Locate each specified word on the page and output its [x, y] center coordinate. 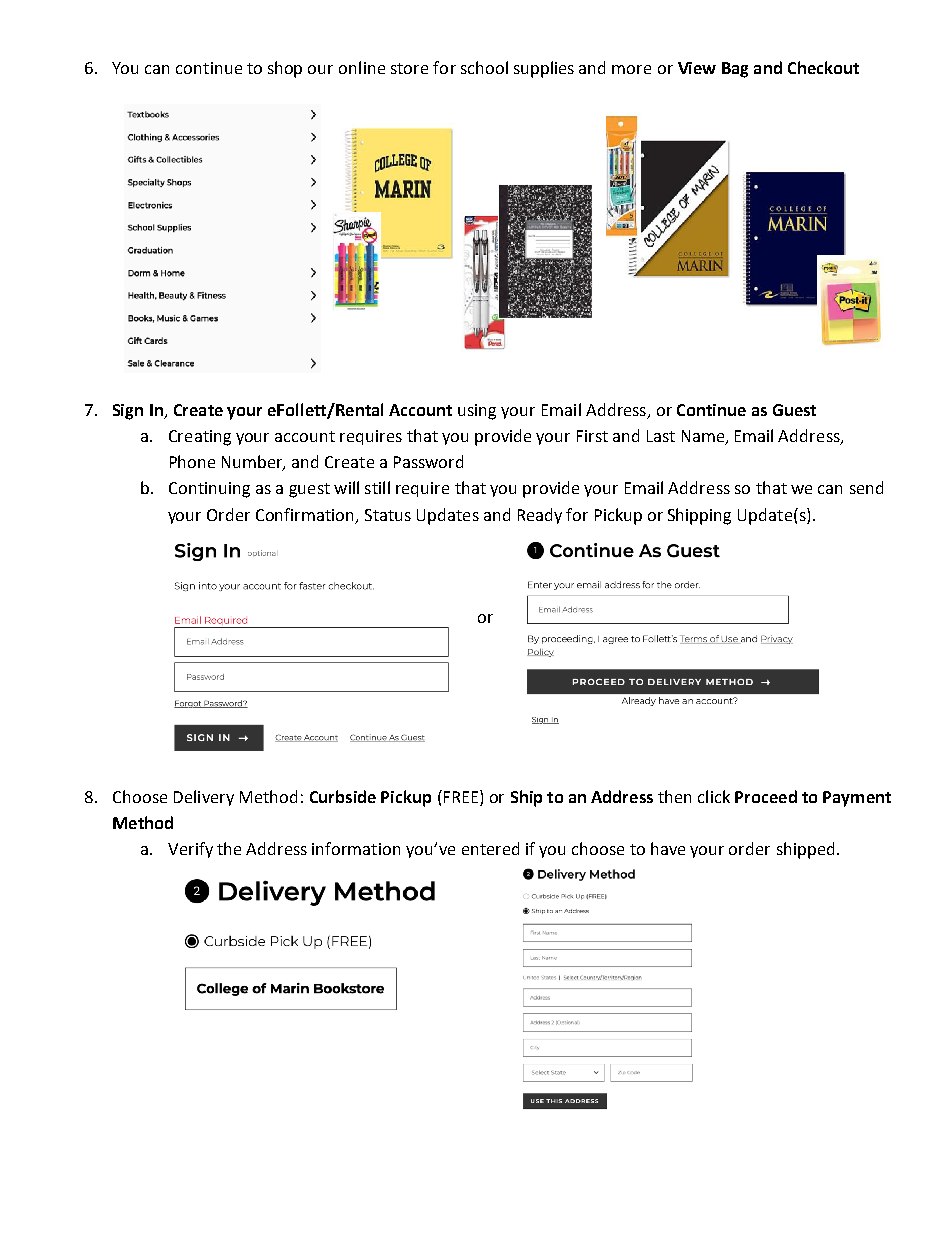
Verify [190, 850]
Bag [735, 70]
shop [285, 69]
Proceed [766, 796]
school [484, 67]
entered [490, 848]
